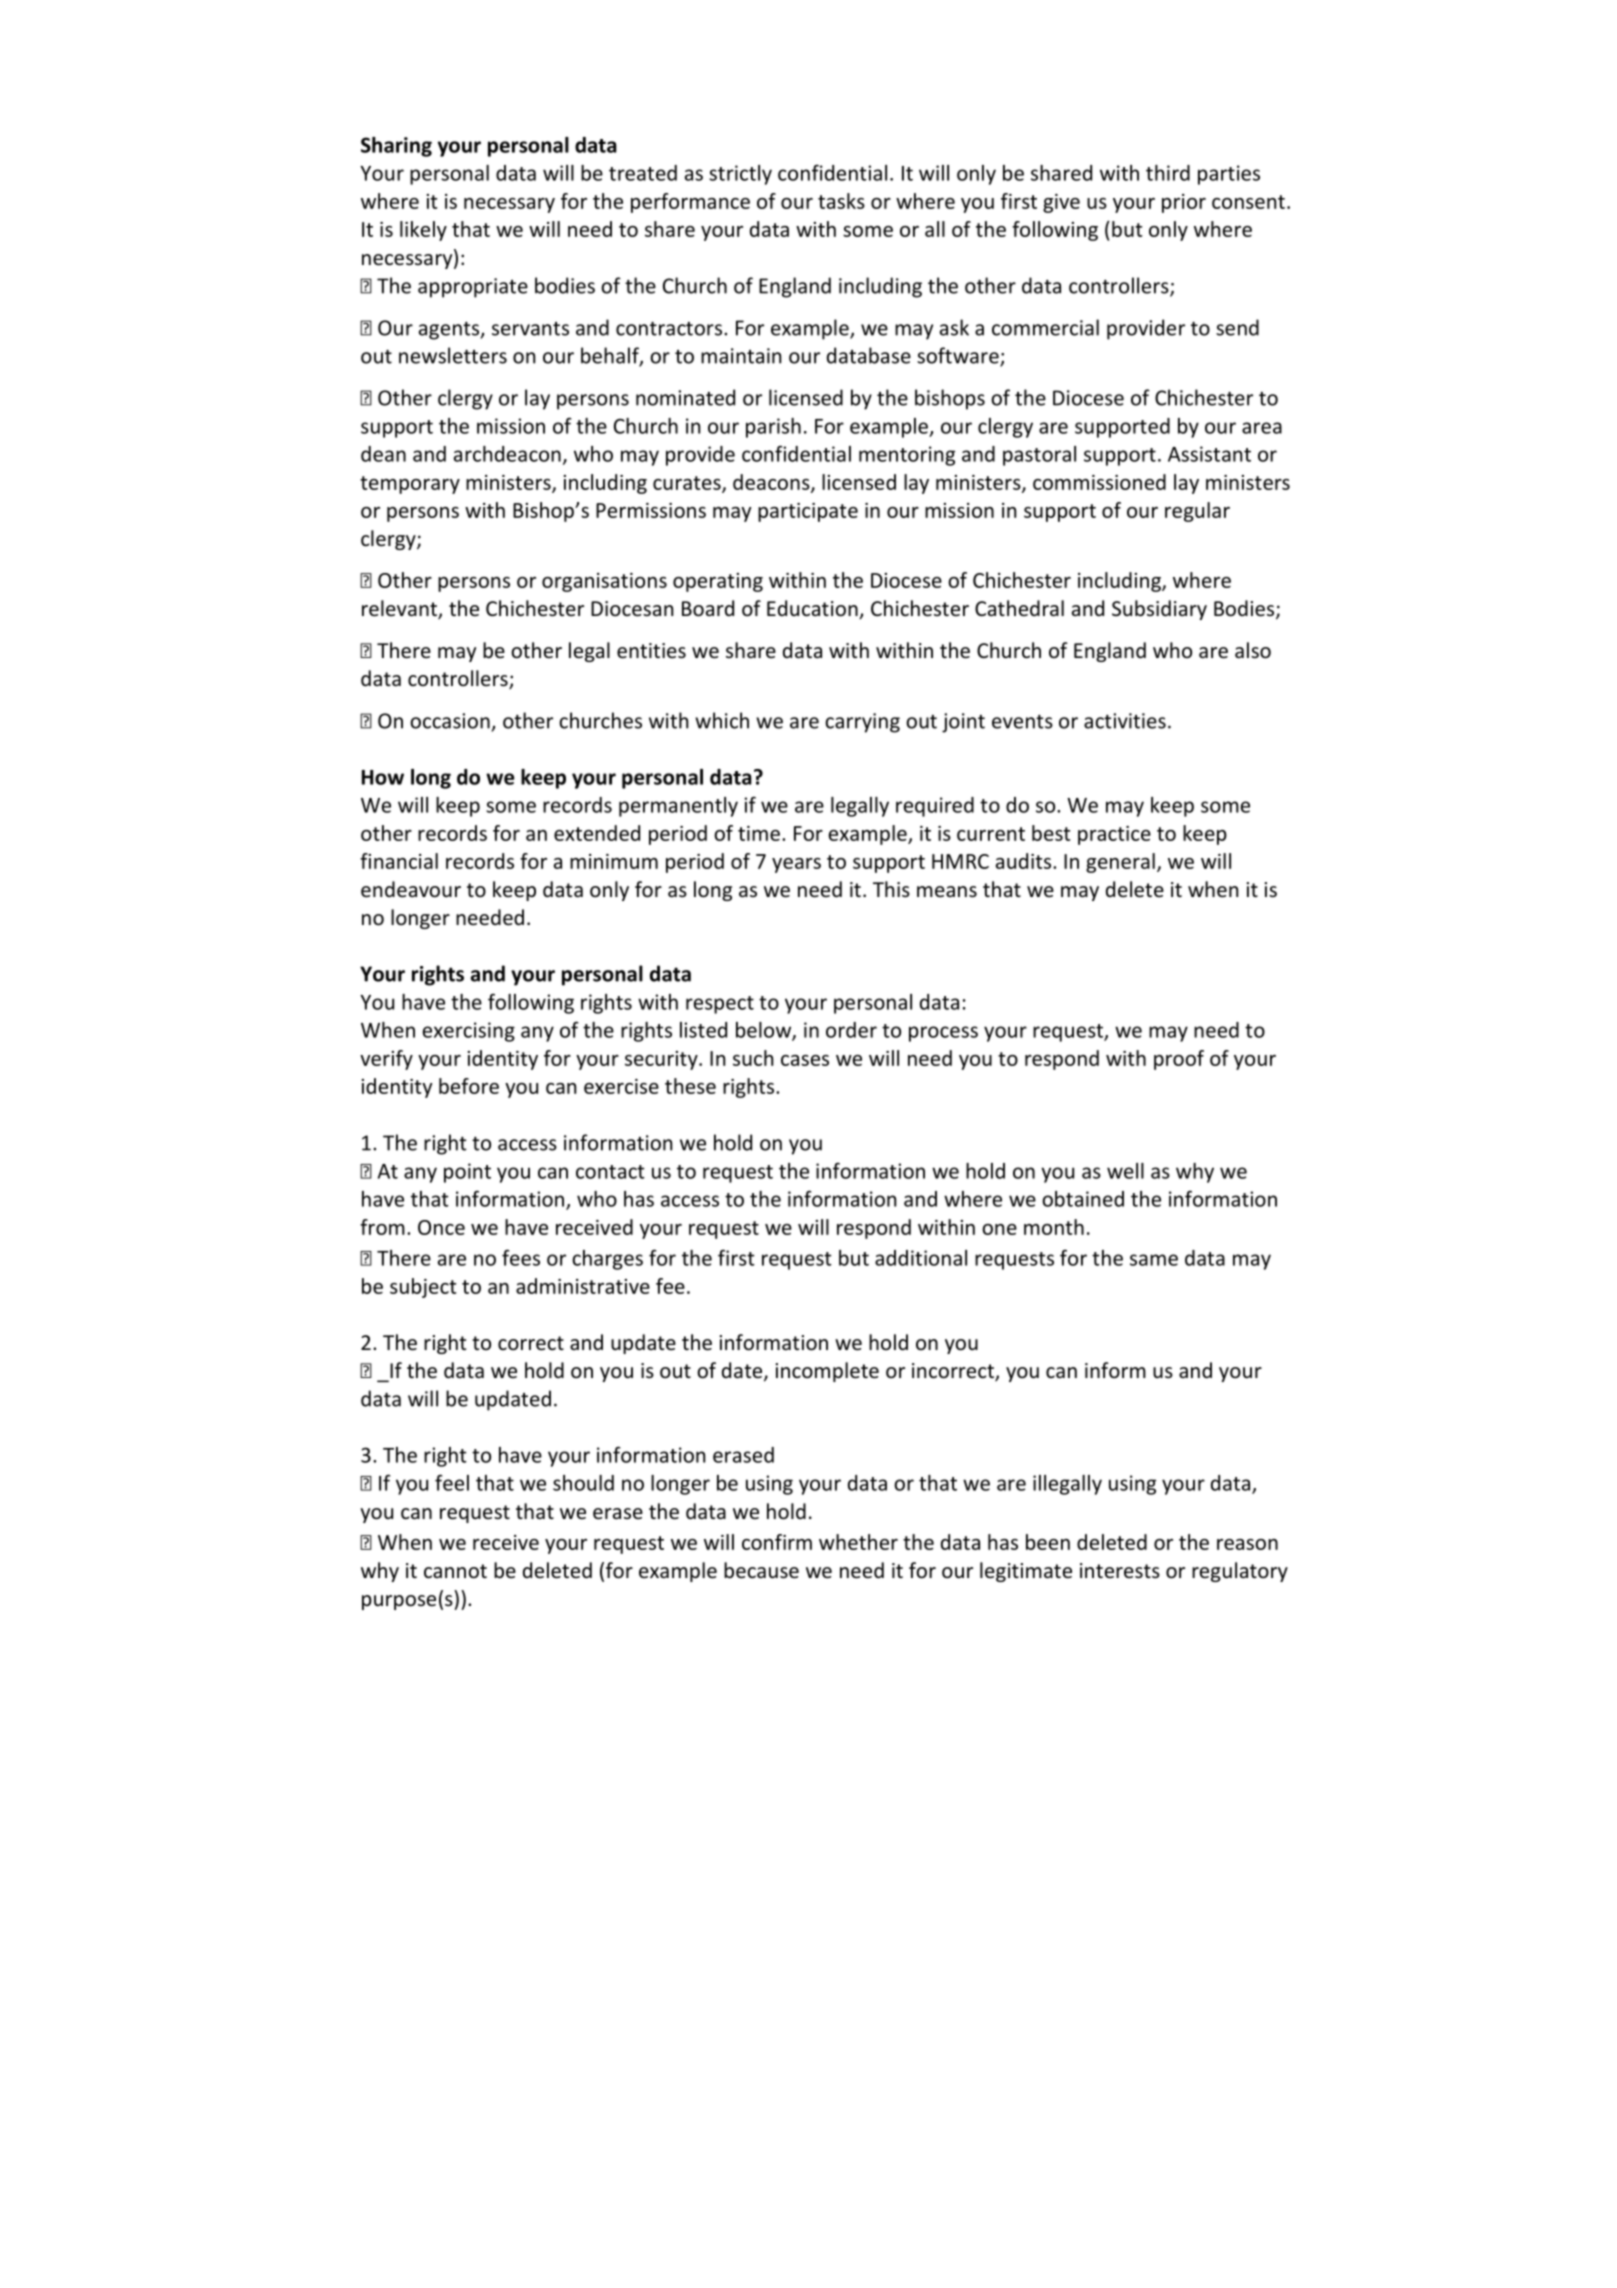 This document has height=2288, width=1617. Describe the element at coordinates (423, 231) in the document. I see `likely` at that location.
